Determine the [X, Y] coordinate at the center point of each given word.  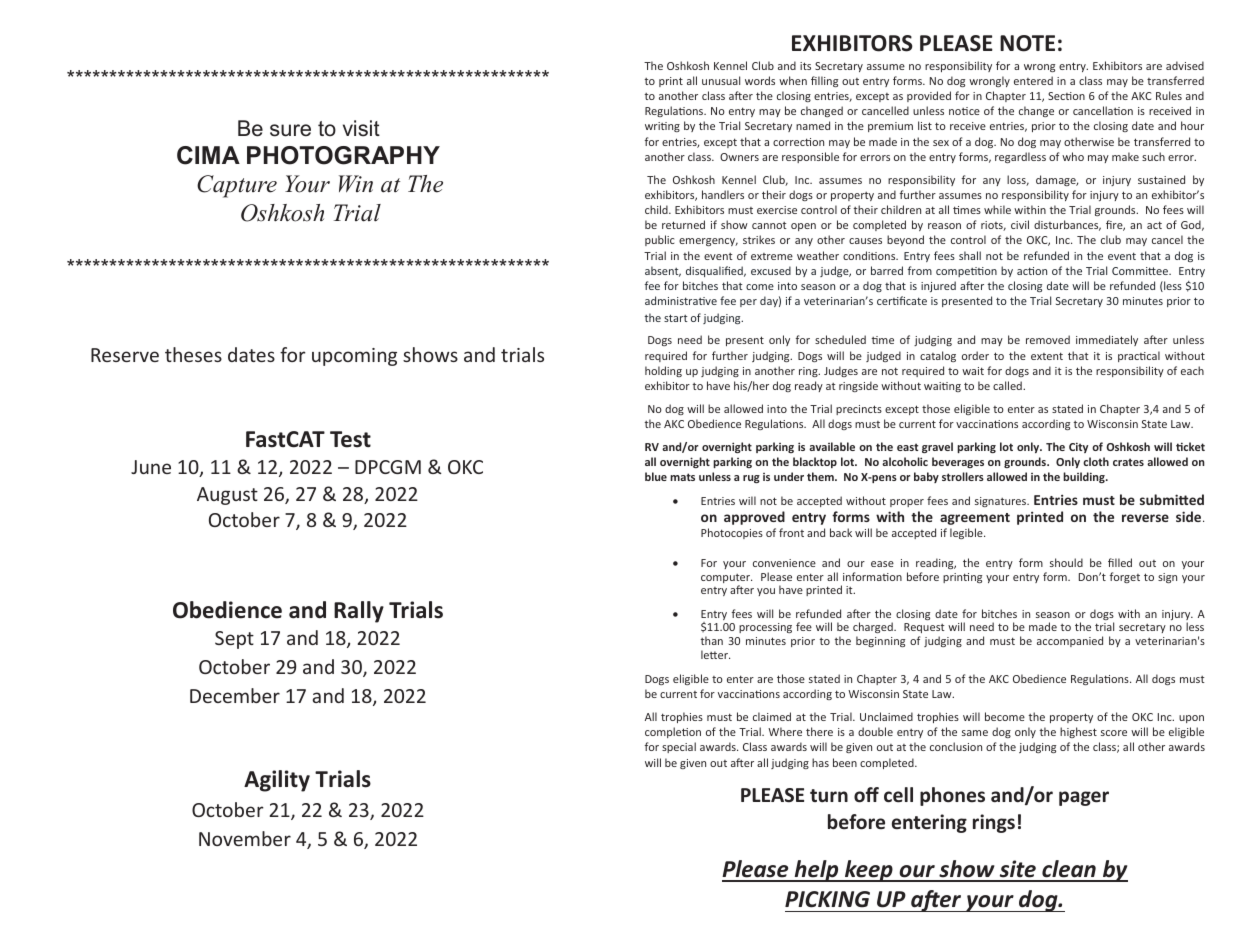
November [245, 838]
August [227, 496]
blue [656, 476]
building [1085, 477]
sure [290, 130]
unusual [721, 80]
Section [1066, 96]
